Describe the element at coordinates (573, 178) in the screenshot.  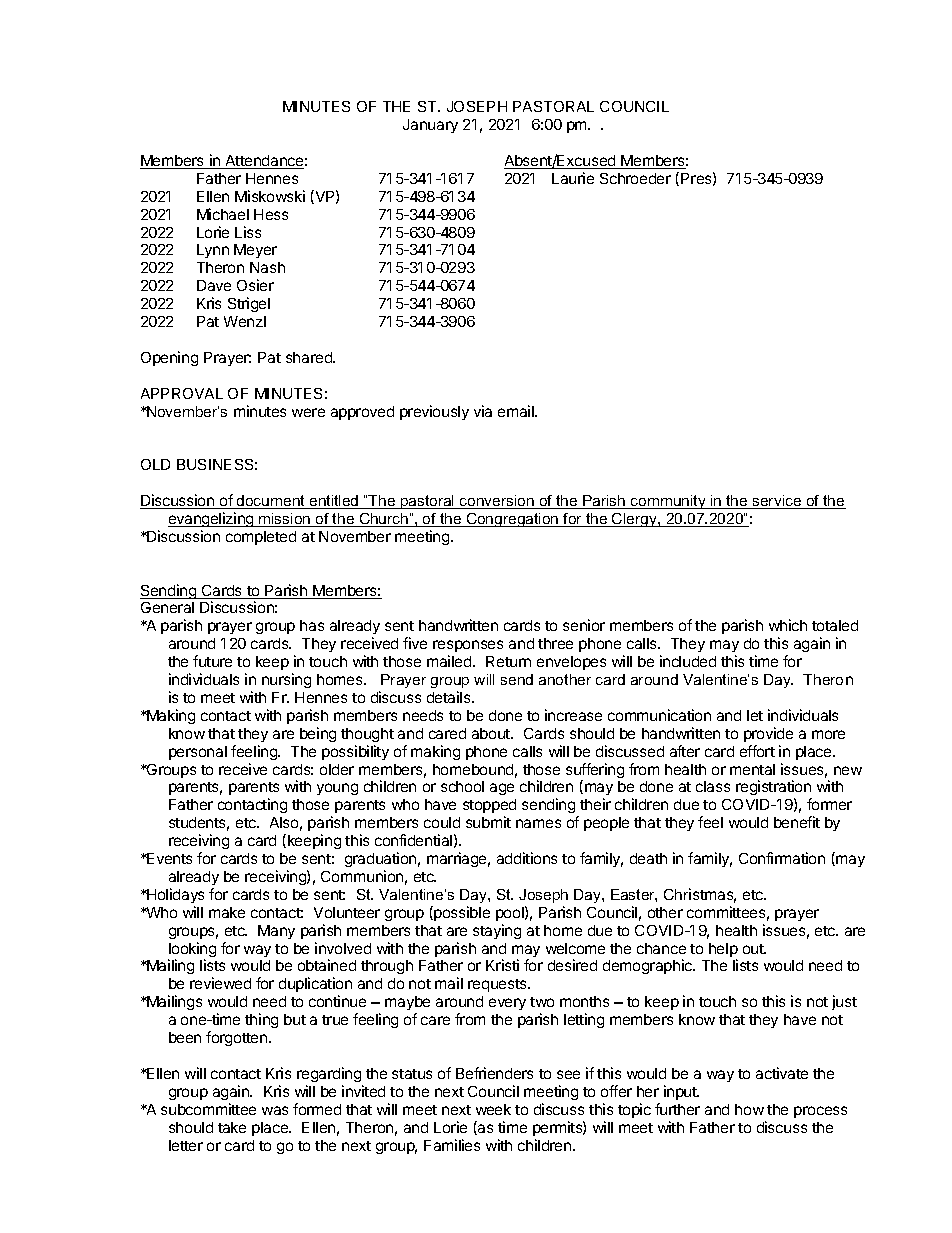
I see `Laurie` at that location.
